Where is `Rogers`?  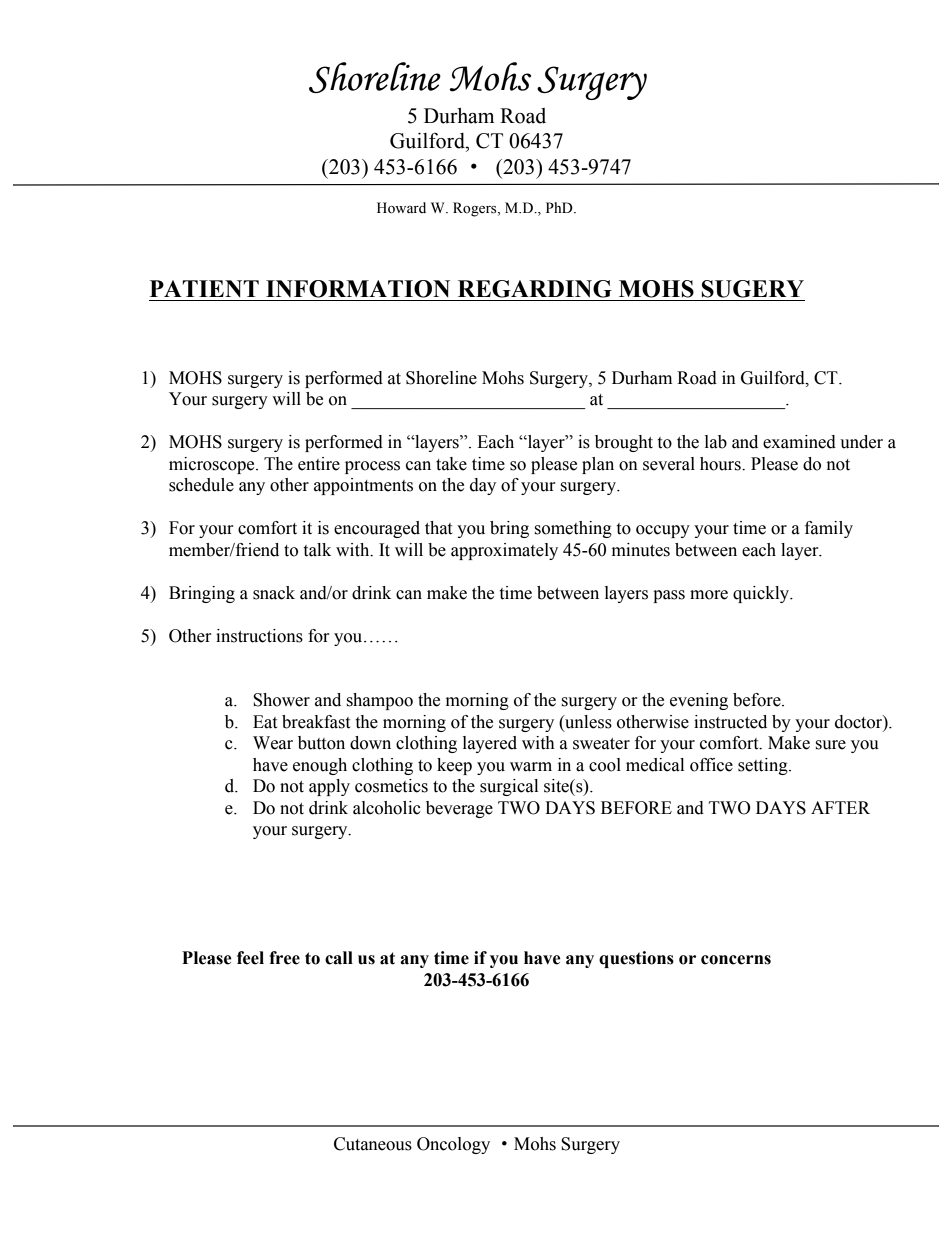
Rogers is located at coordinates (476, 209).
